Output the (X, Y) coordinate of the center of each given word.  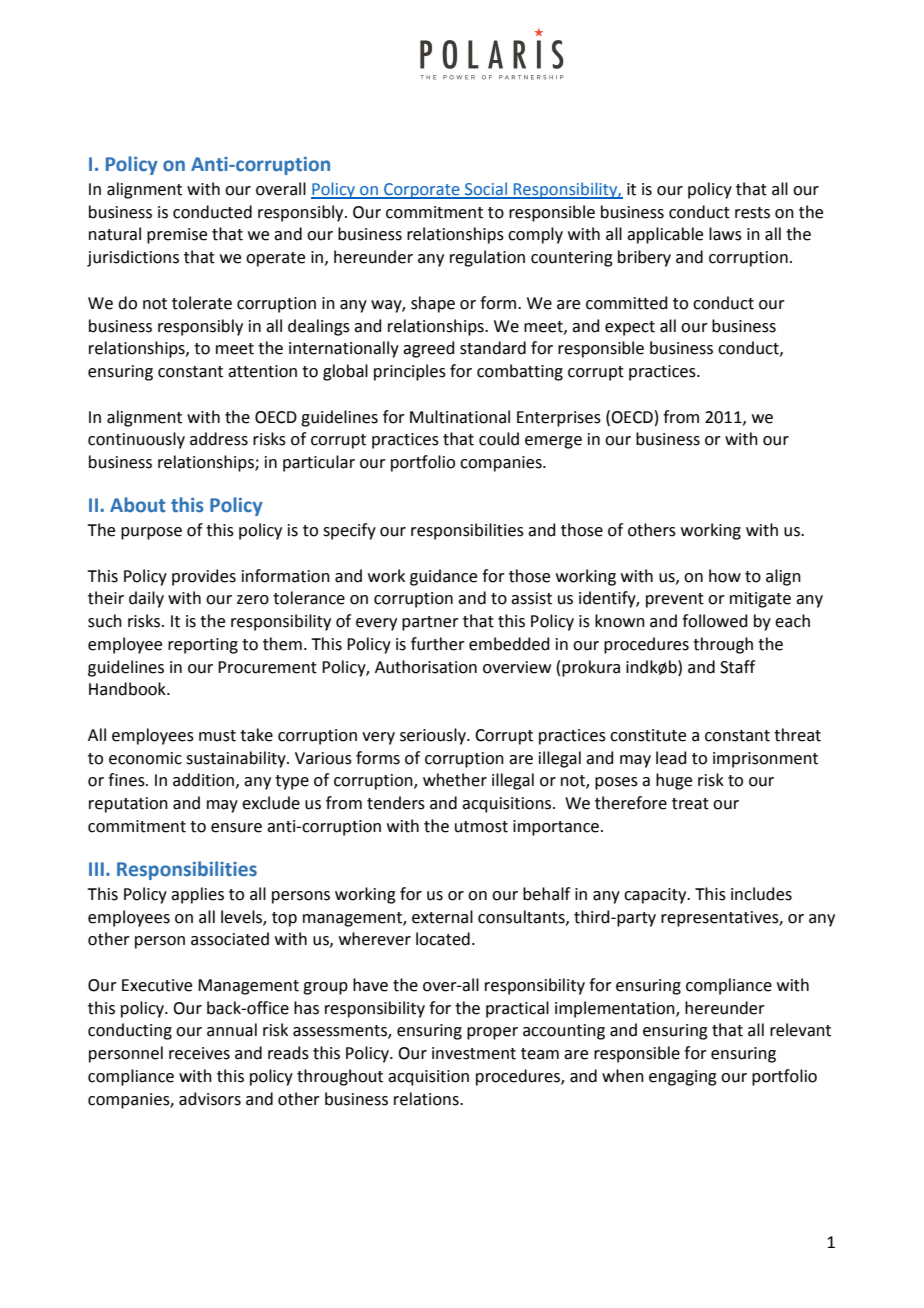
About (137, 505)
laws (725, 234)
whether (455, 780)
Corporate (422, 191)
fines (127, 780)
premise (177, 236)
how (725, 576)
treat (690, 804)
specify (349, 531)
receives (199, 1053)
